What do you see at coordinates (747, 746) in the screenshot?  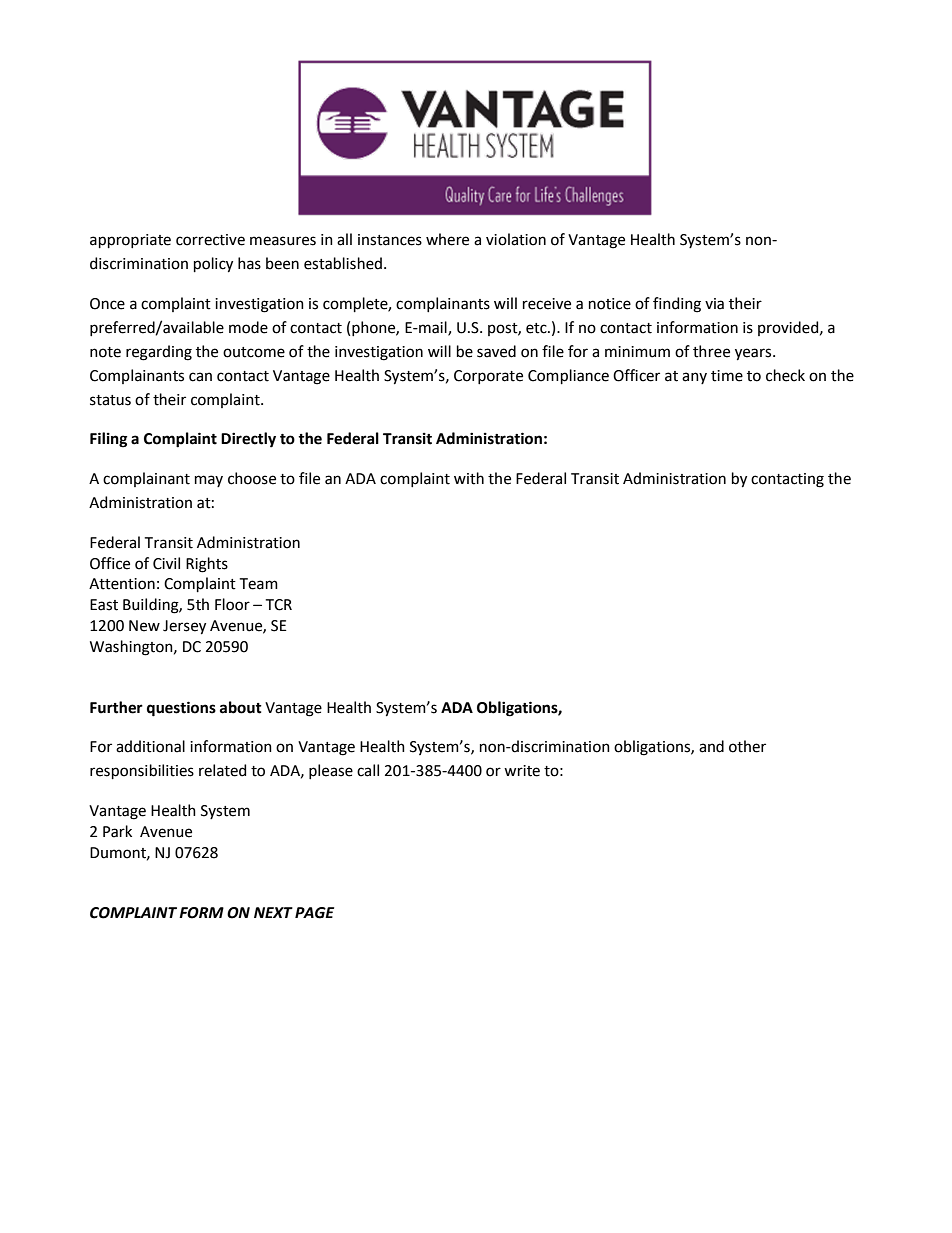 I see `other` at bounding box center [747, 746].
